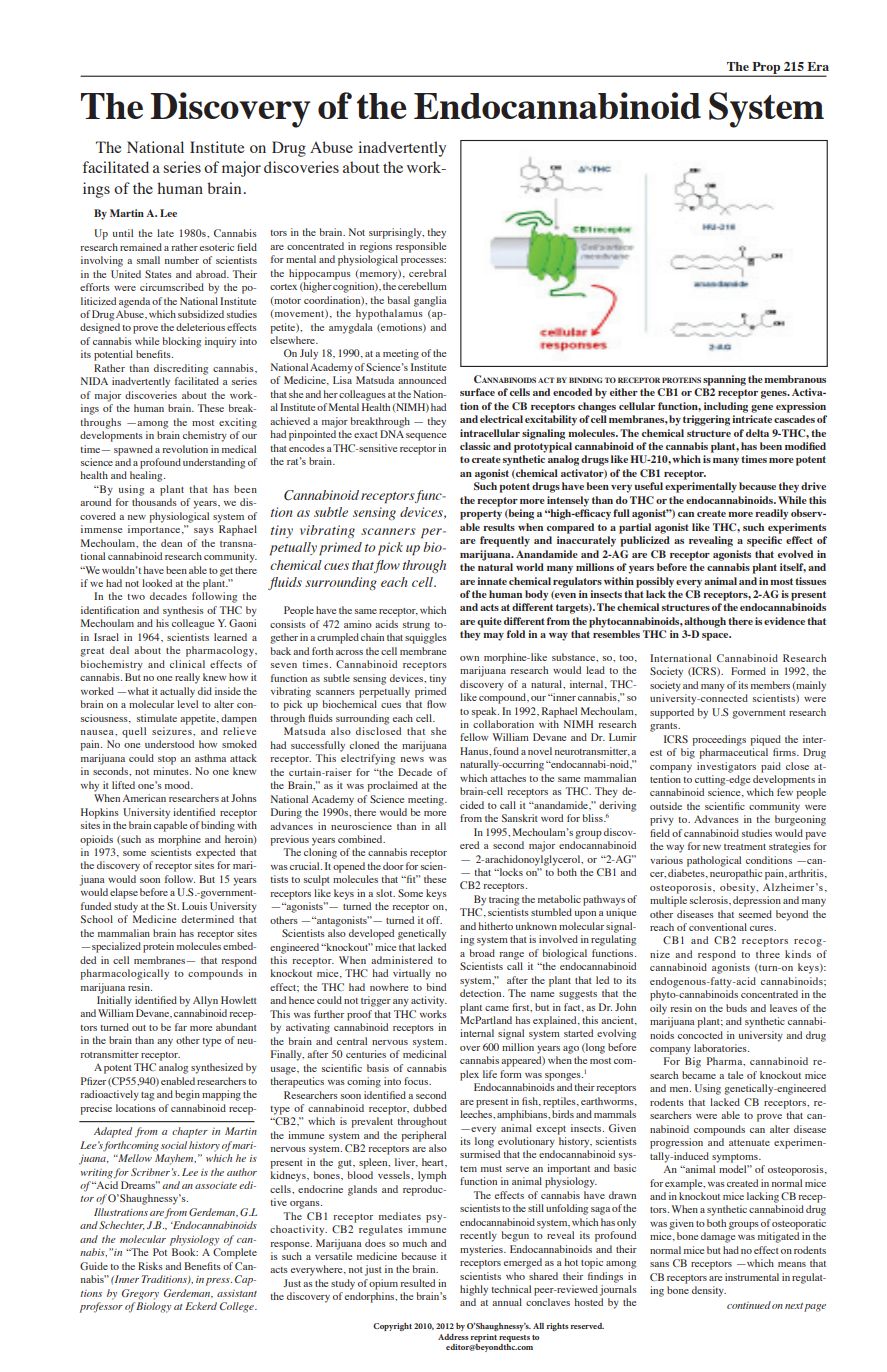 The image size is (887, 1372). What do you see at coordinates (155, 530) in the page?
I see `importance` at bounding box center [155, 530].
